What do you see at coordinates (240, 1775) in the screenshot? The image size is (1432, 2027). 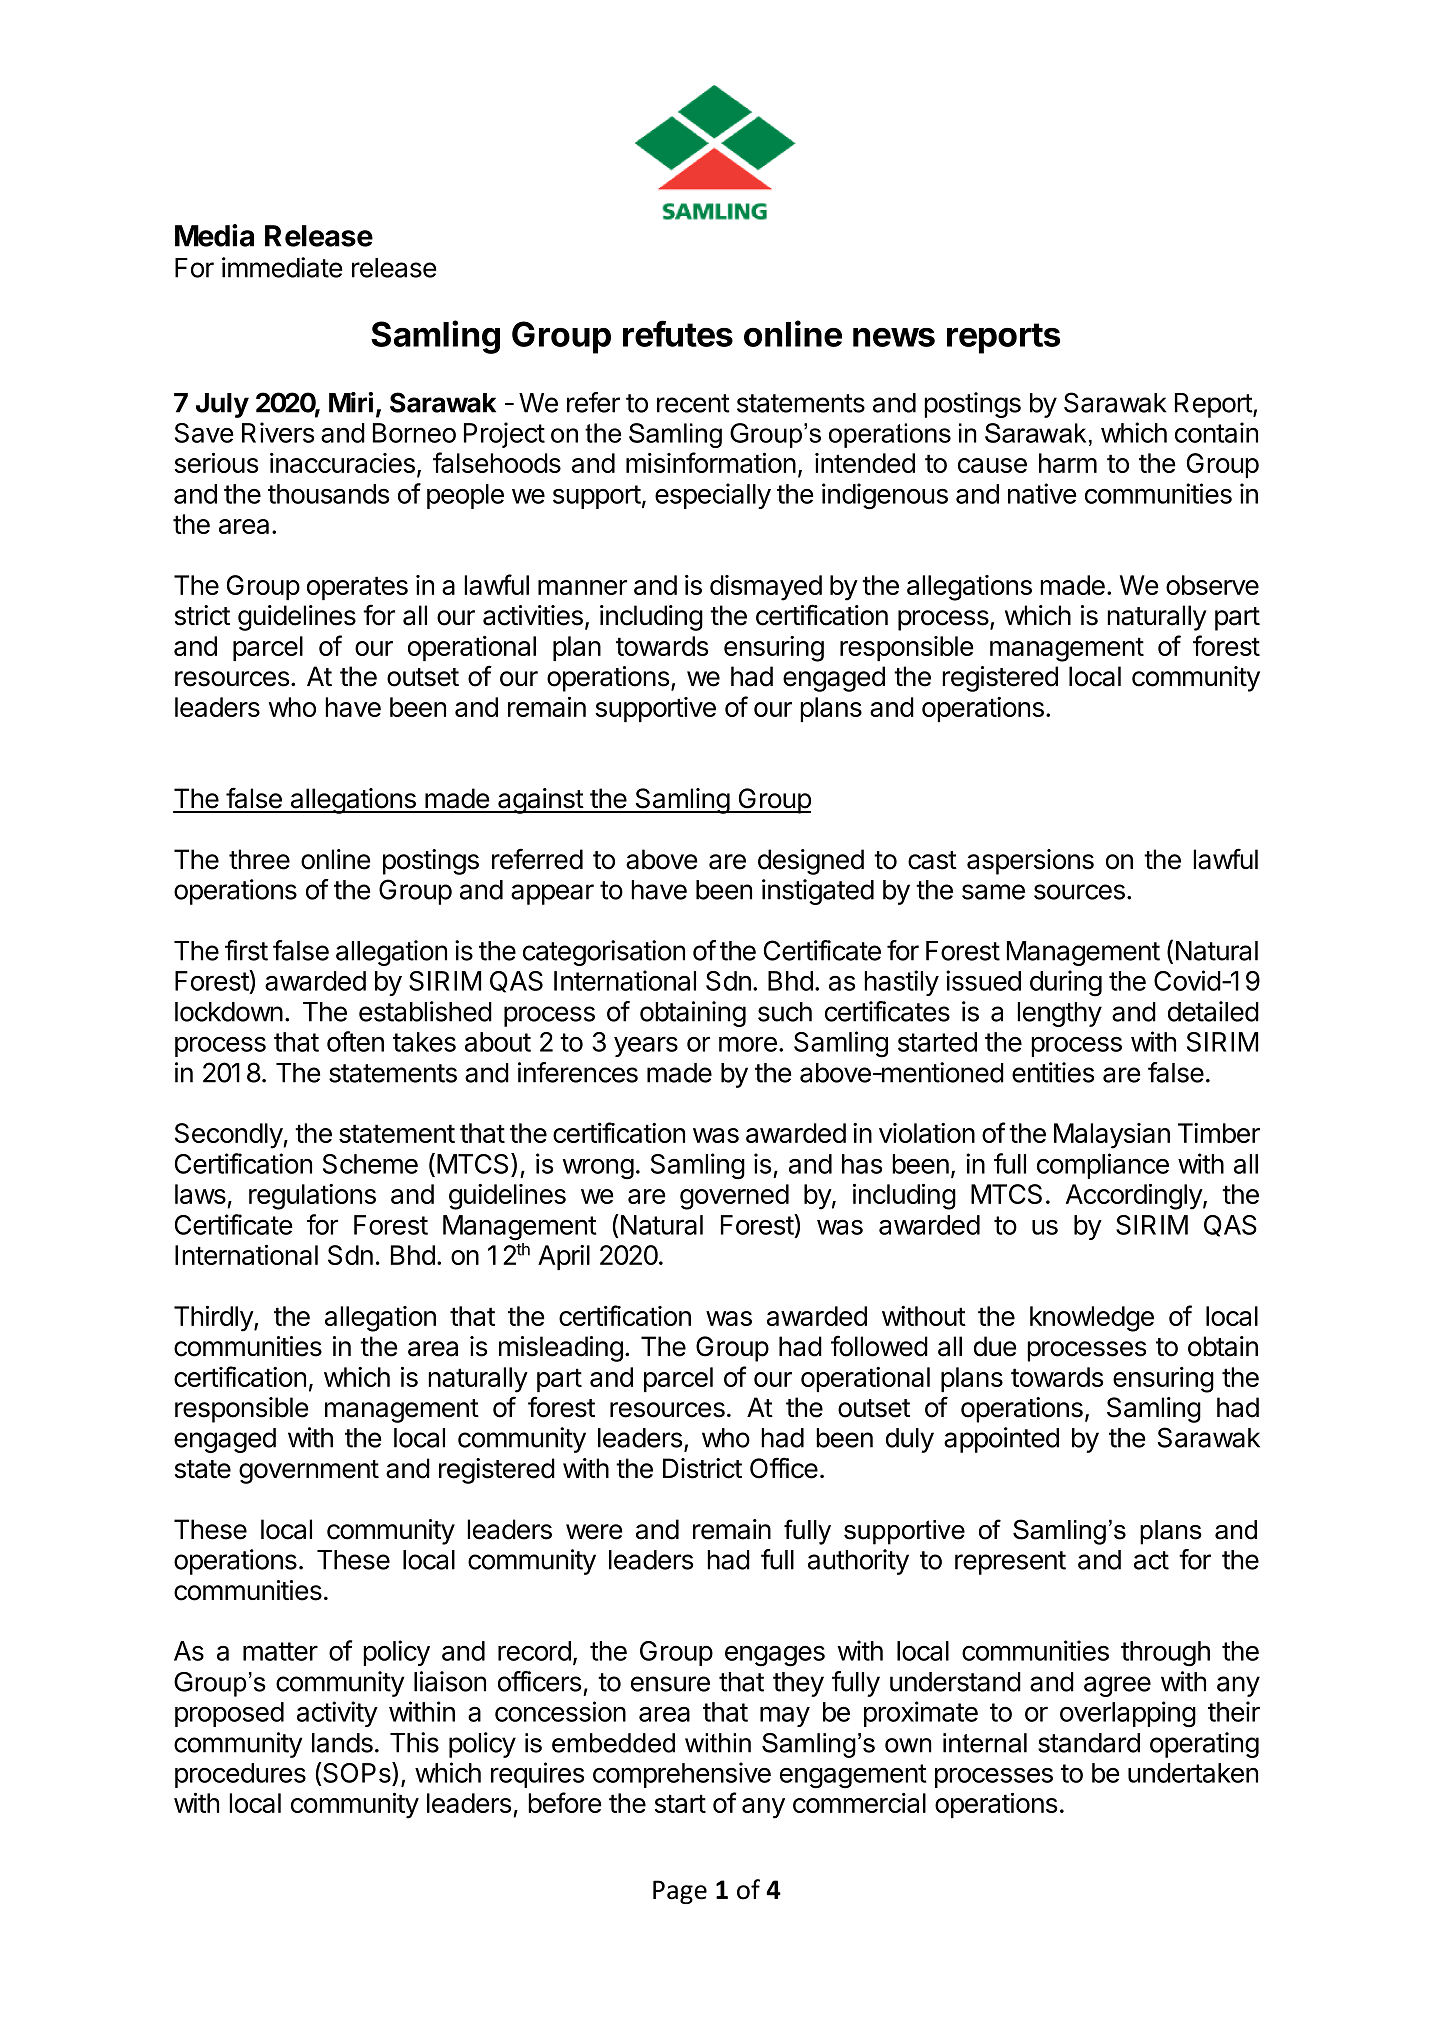 I see `procedures` at bounding box center [240, 1775].
